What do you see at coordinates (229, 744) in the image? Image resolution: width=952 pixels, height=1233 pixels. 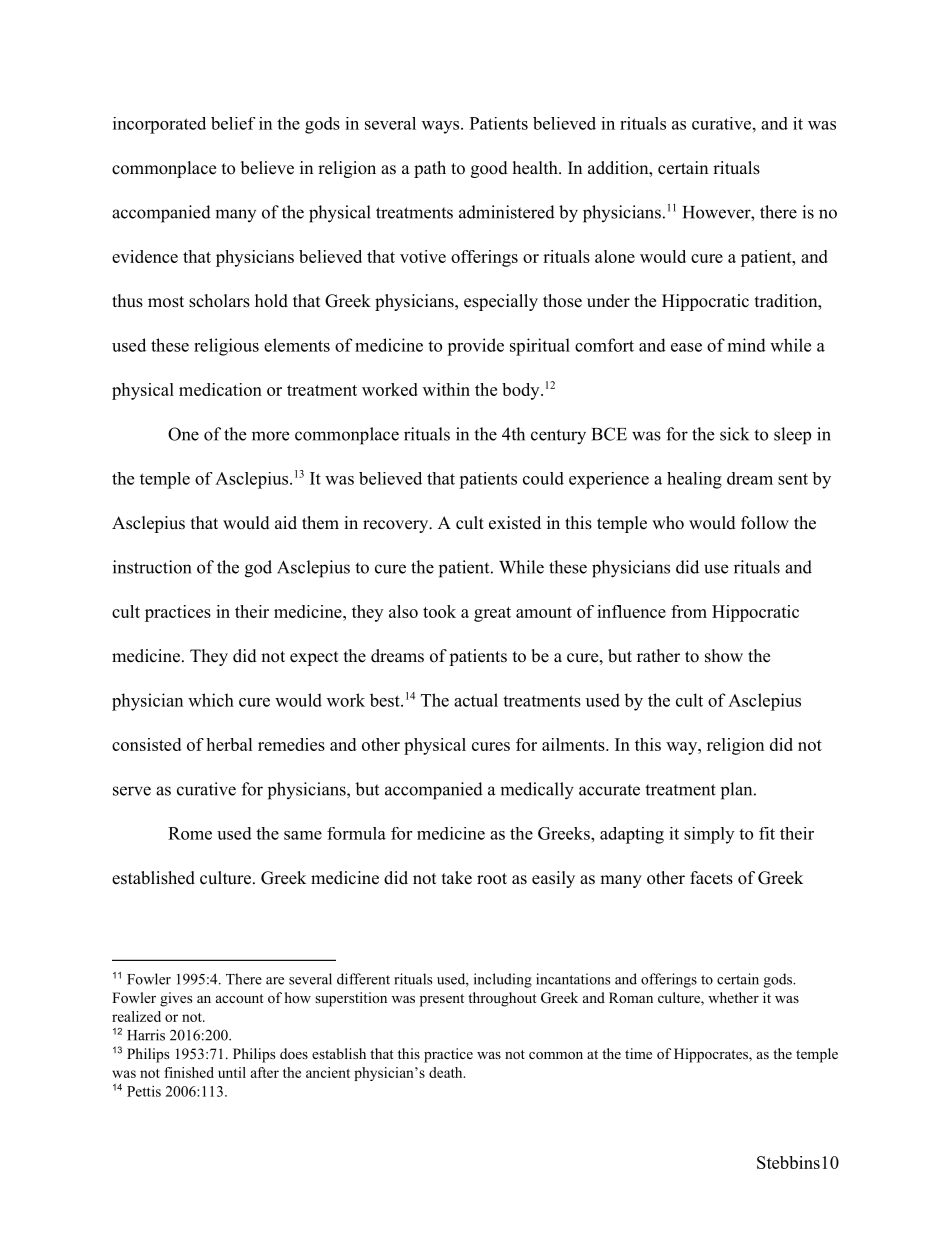 I see `herbal` at bounding box center [229, 744].
